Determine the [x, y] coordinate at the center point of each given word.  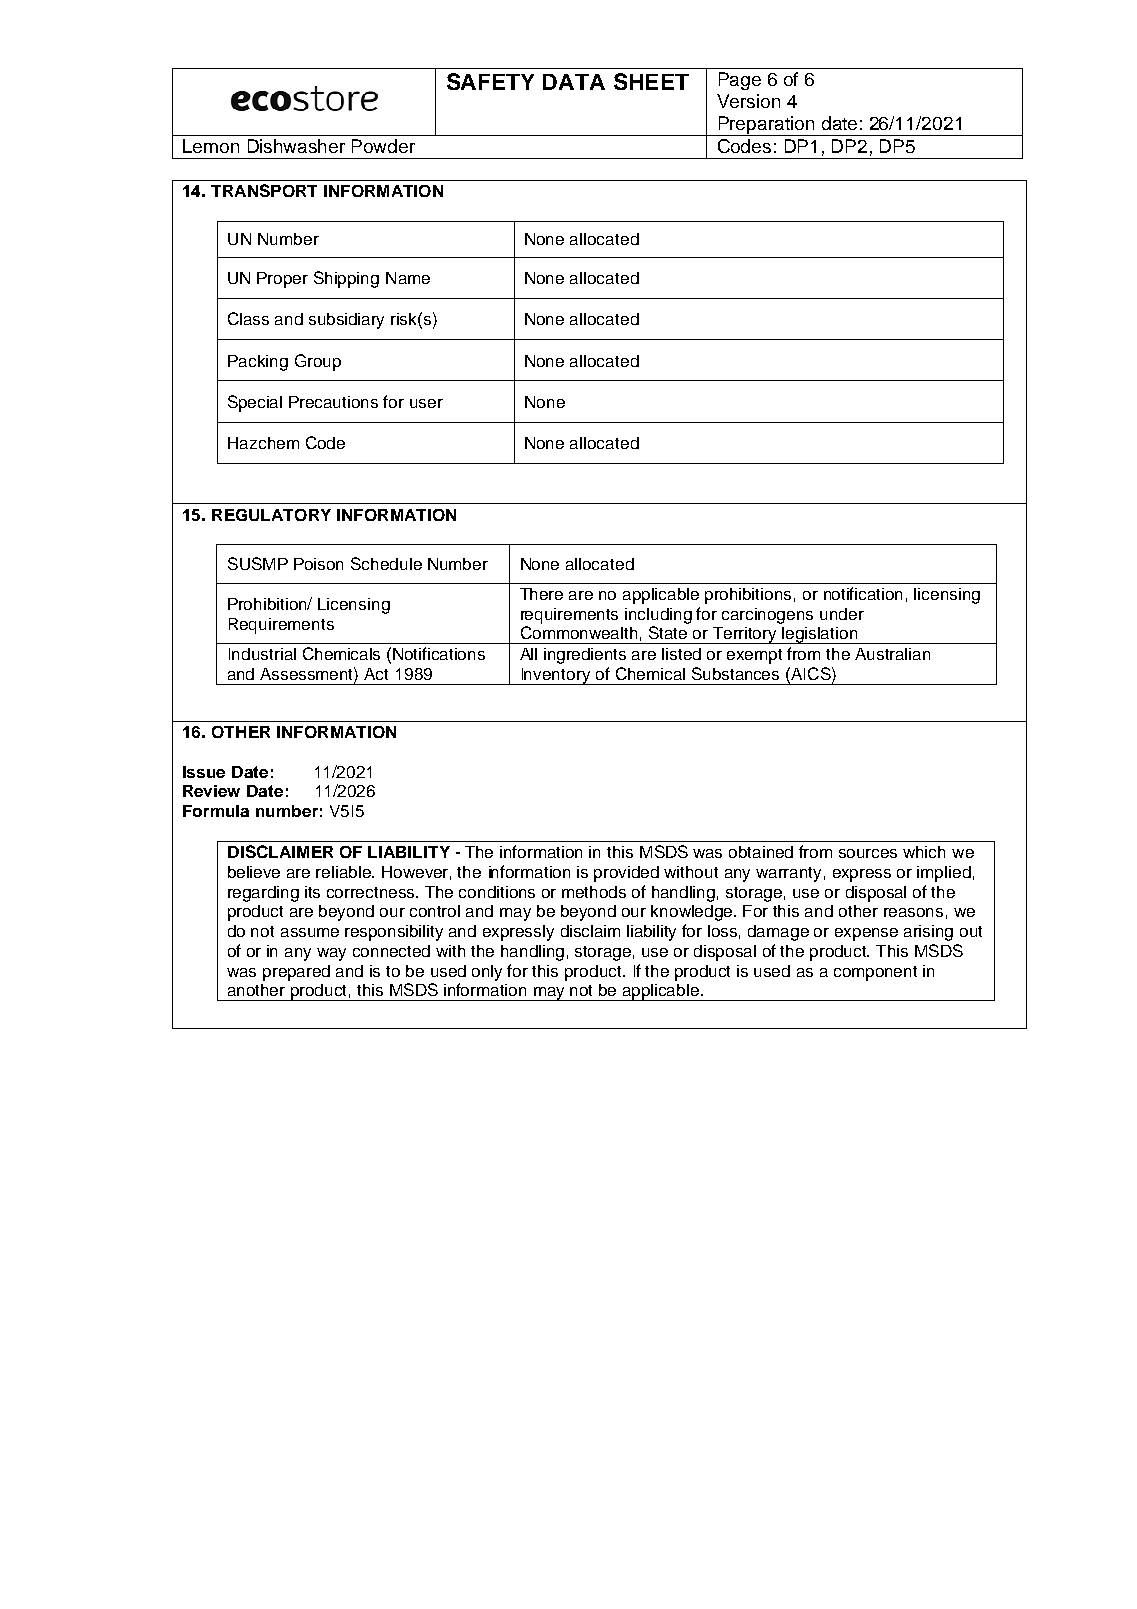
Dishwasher [296, 146]
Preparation [766, 126]
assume [310, 932]
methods [594, 892]
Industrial [262, 654]
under [842, 614]
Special [255, 403]
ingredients [585, 656]
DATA [574, 82]
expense [866, 934]
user [426, 403]
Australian [892, 654]
